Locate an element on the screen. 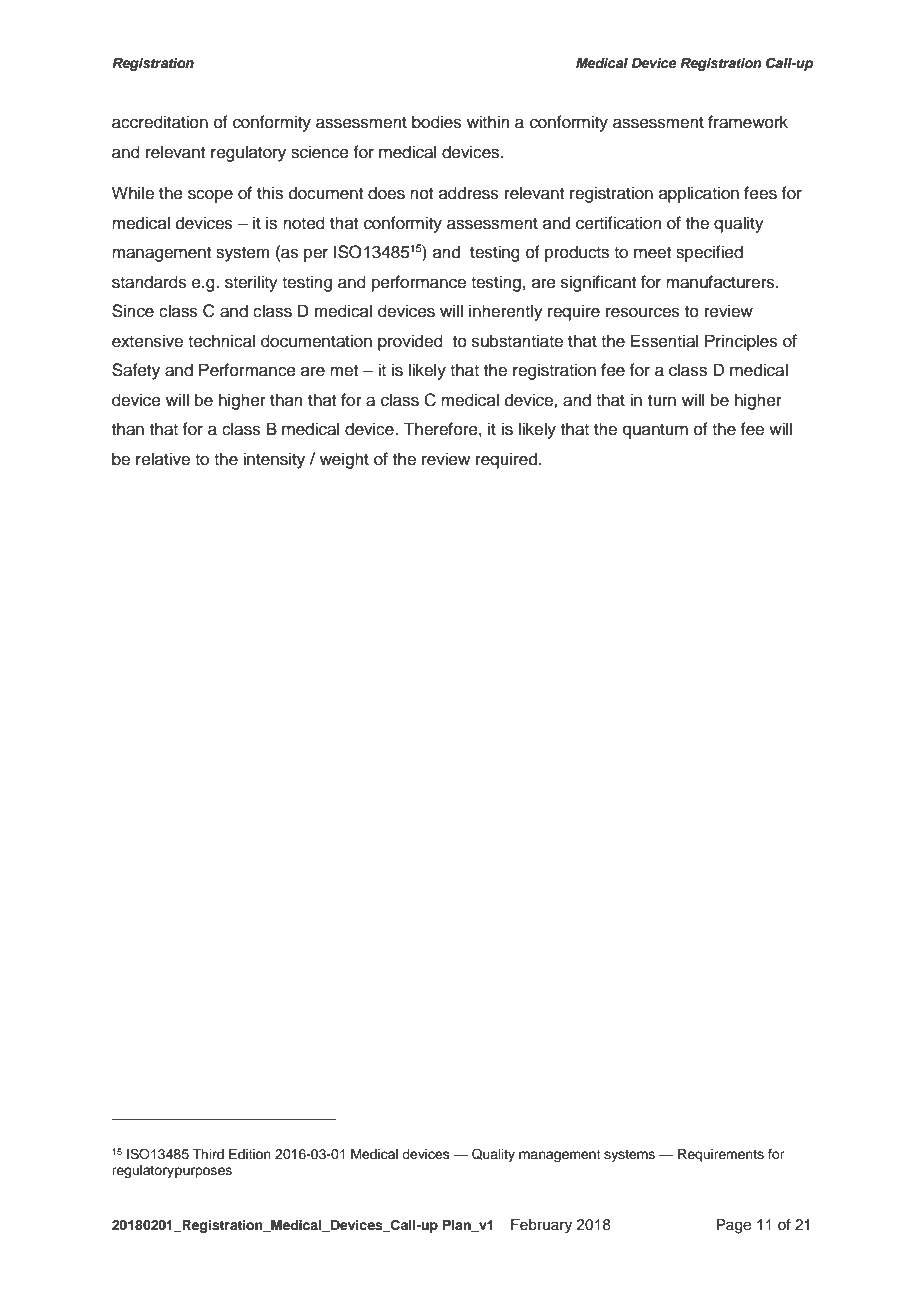 This screenshot has height=1308, width=924. weight is located at coordinates (344, 460).
